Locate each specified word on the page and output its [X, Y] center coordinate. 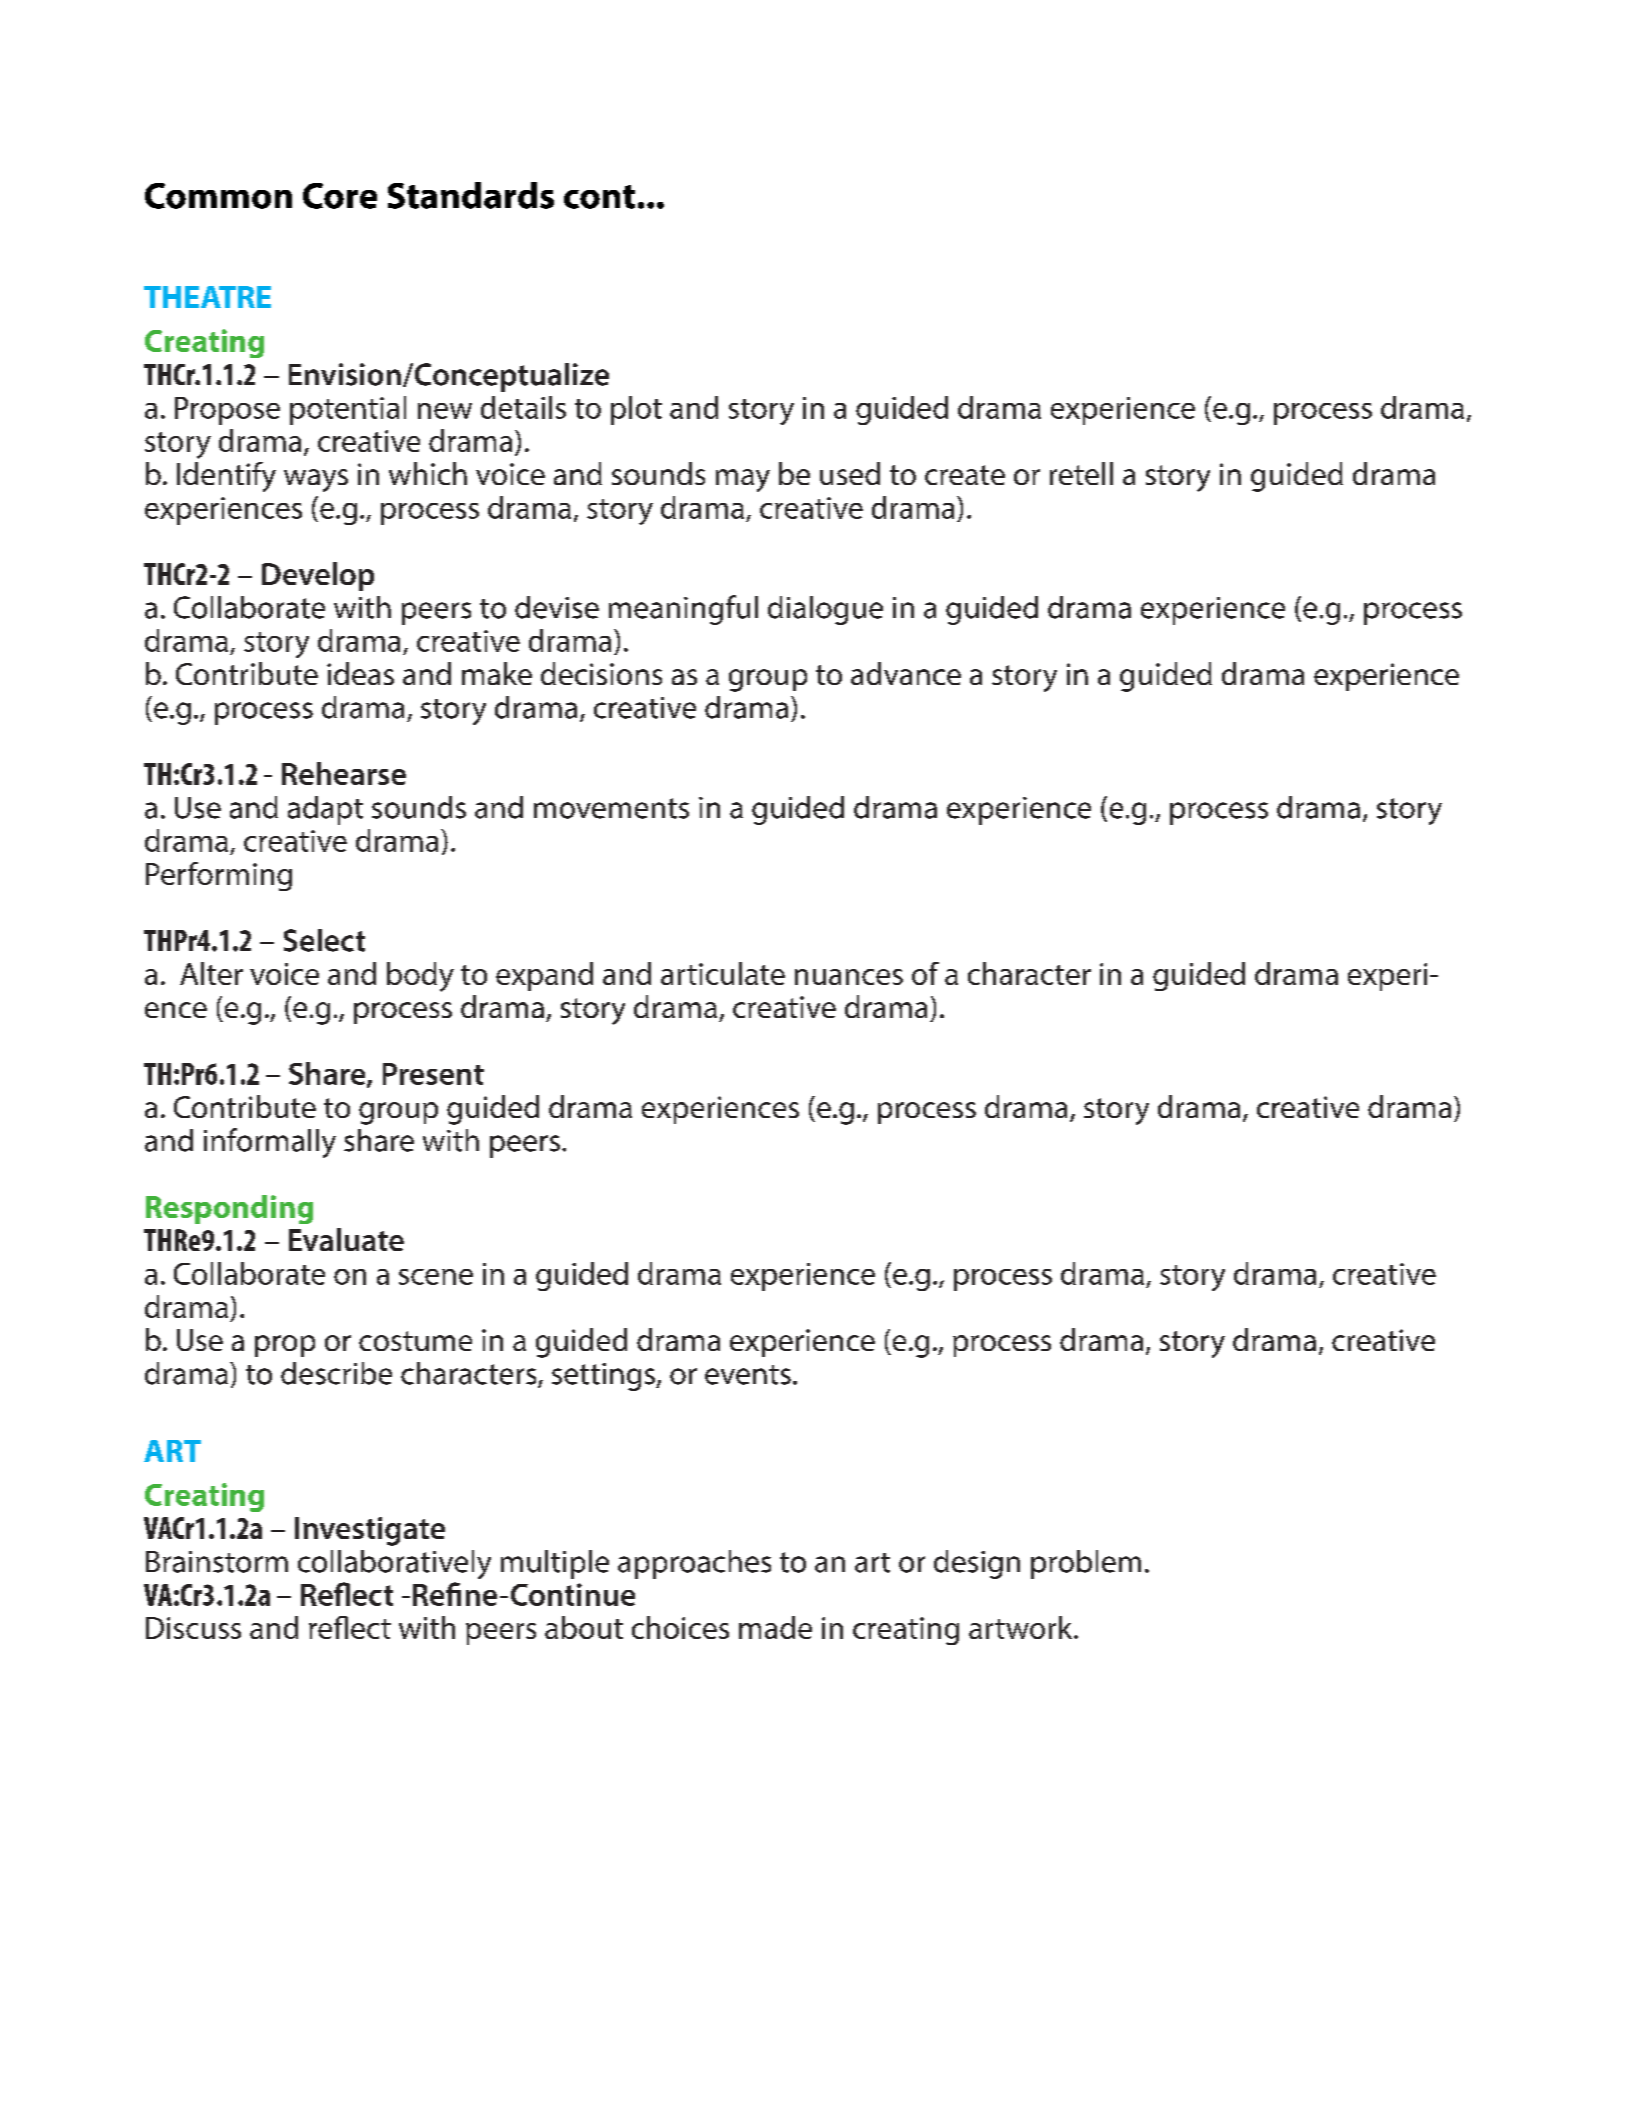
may [743, 480]
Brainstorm [217, 1562]
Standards [471, 195]
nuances [849, 977]
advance [906, 673]
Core [340, 196]
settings [604, 1377]
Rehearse [344, 773]
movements [611, 808]
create [965, 475]
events [748, 1375]
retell [1081, 473]
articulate [723, 973]
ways [316, 480]
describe [336, 1373]
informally [270, 1143]
